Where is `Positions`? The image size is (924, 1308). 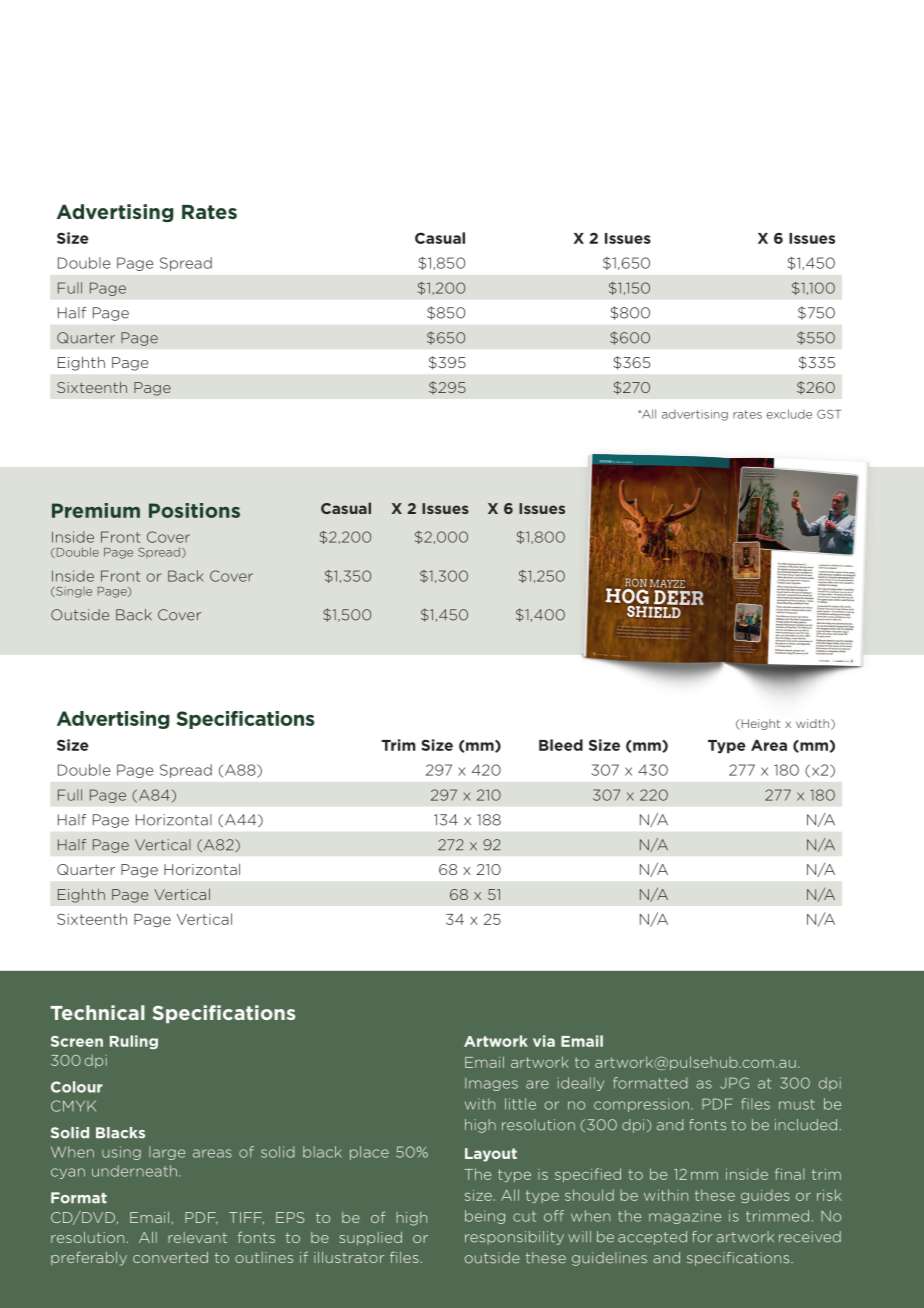 Positions is located at coordinates (194, 510).
